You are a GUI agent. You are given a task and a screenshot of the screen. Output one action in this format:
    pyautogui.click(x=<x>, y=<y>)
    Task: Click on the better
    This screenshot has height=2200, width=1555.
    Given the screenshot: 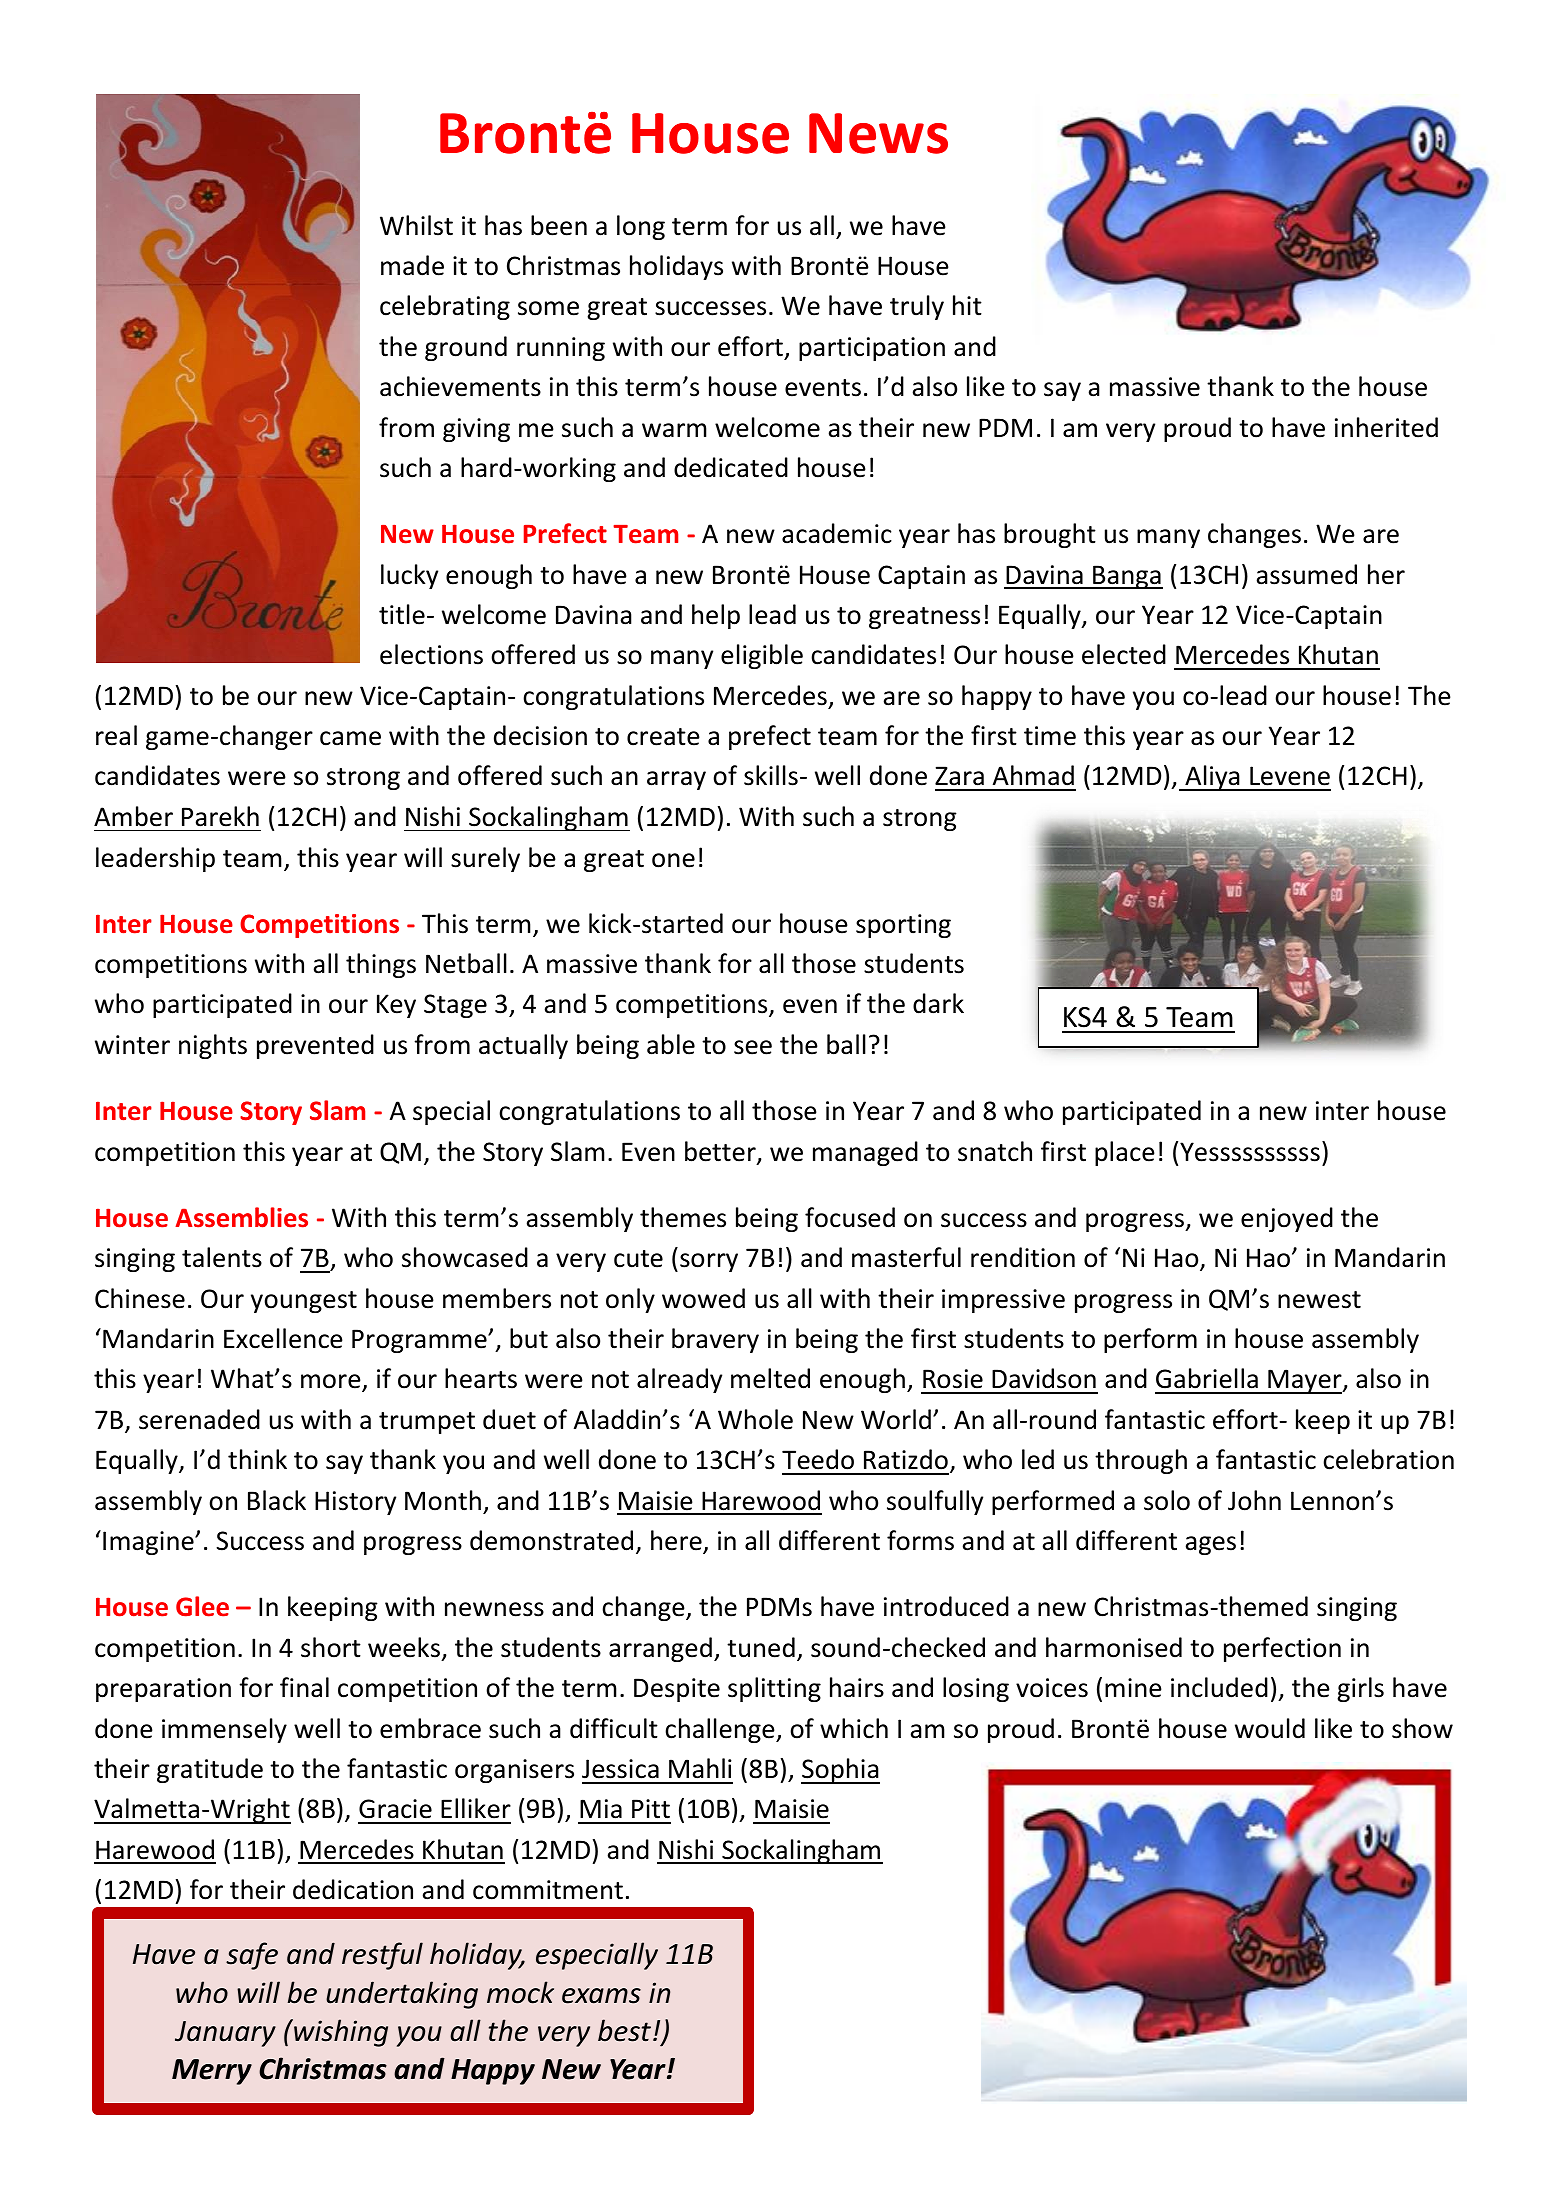 What is the action you would take?
    pyautogui.click(x=721, y=1152)
